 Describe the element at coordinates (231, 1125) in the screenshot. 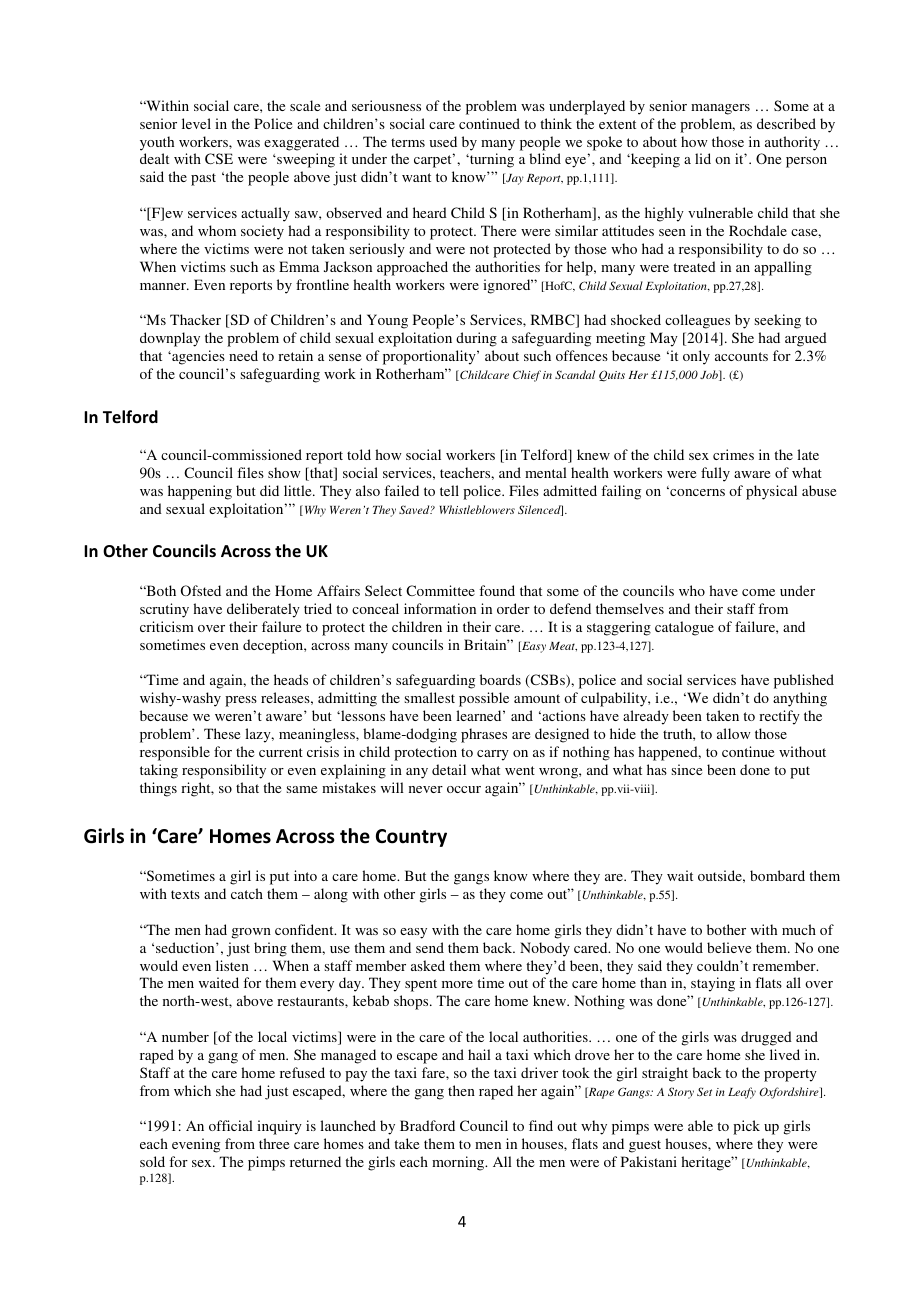

I see `official` at that location.
